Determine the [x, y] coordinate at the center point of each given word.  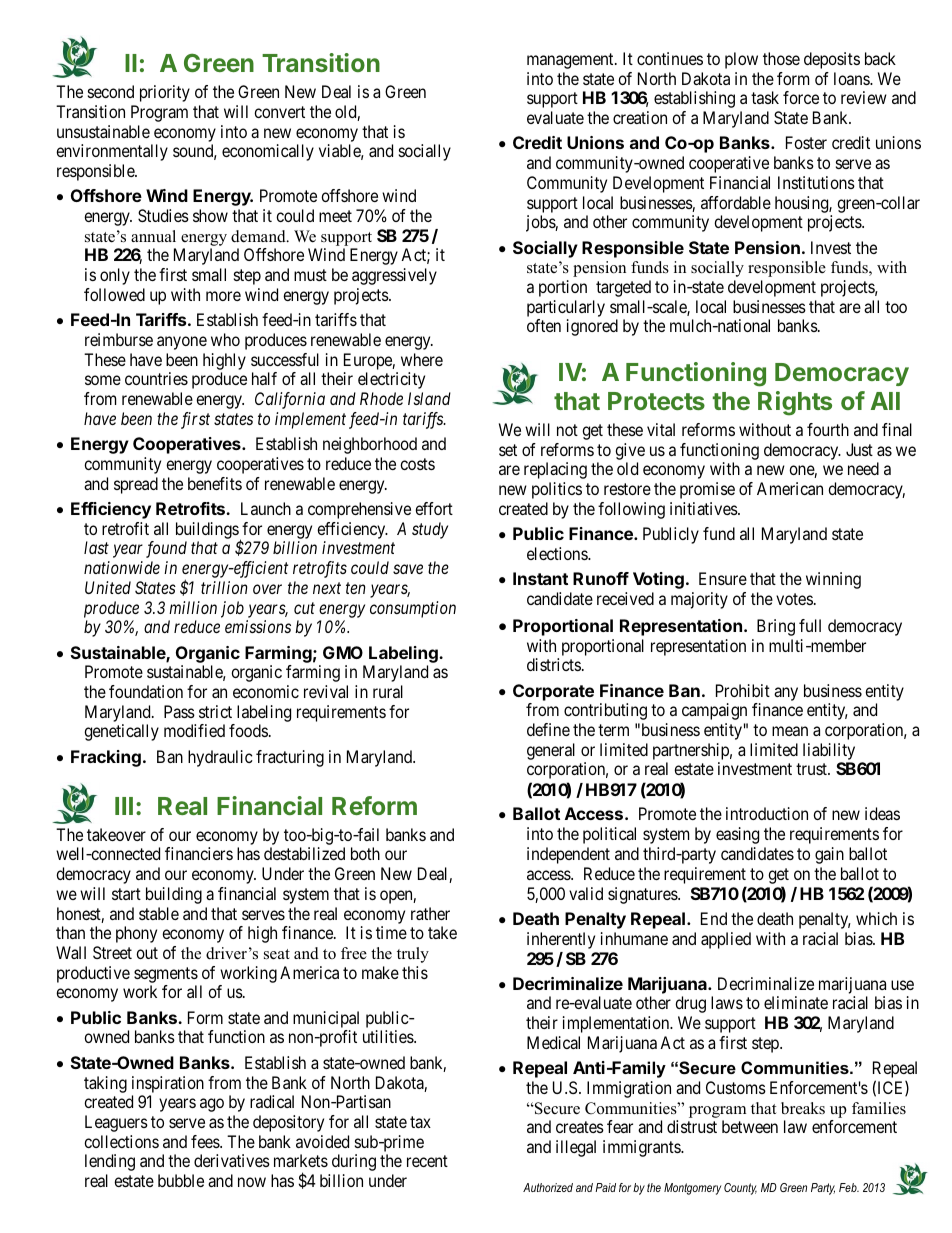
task [765, 97]
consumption [413, 609]
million [193, 607]
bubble [181, 1180]
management [571, 61]
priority [165, 93]
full [810, 625]
